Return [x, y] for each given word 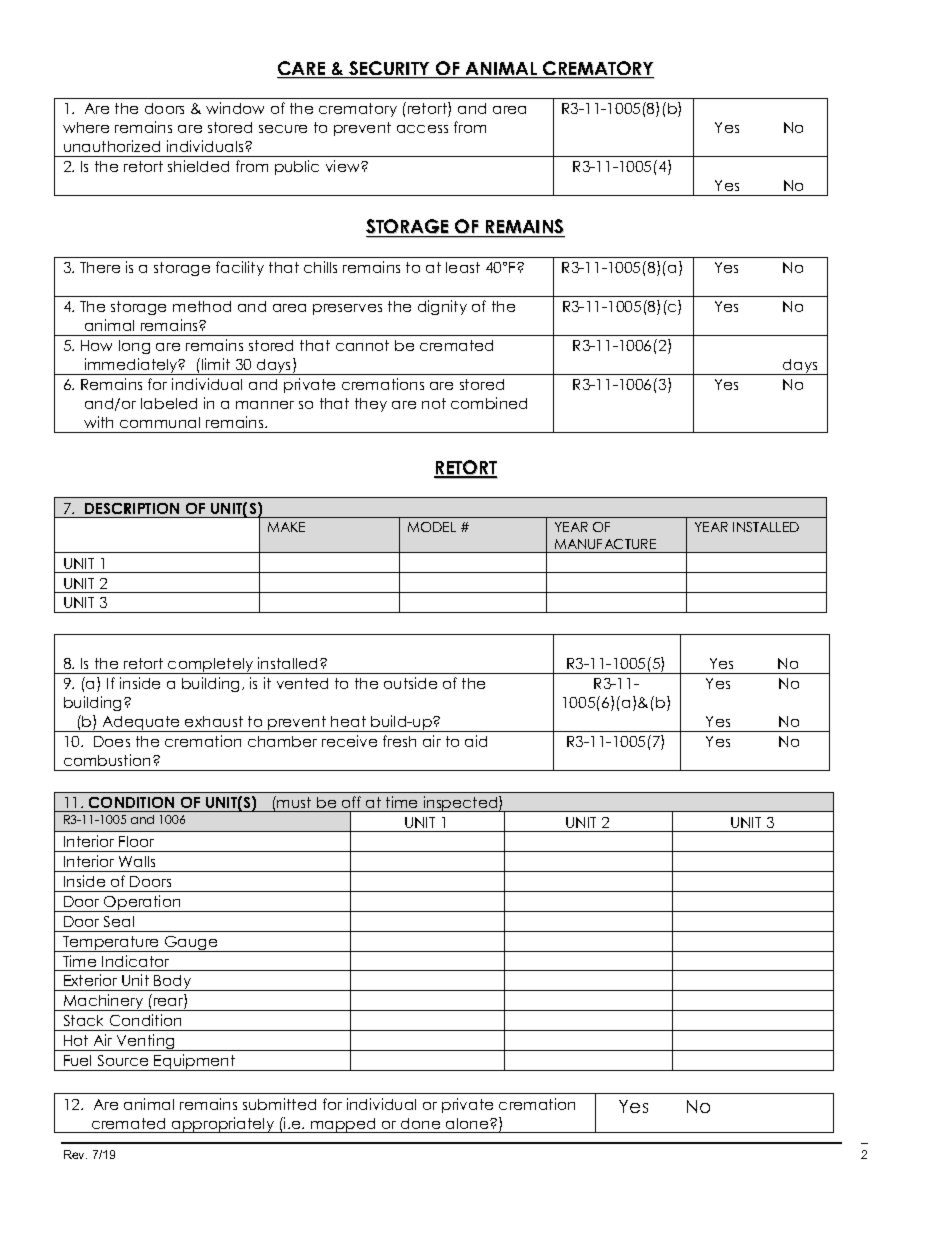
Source [123, 1060]
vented [302, 683]
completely [211, 666]
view [344, 166]
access [422, 129]
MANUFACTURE [605, 544]
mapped [343, 1125]
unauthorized [112, 146]
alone [468, 1123]
